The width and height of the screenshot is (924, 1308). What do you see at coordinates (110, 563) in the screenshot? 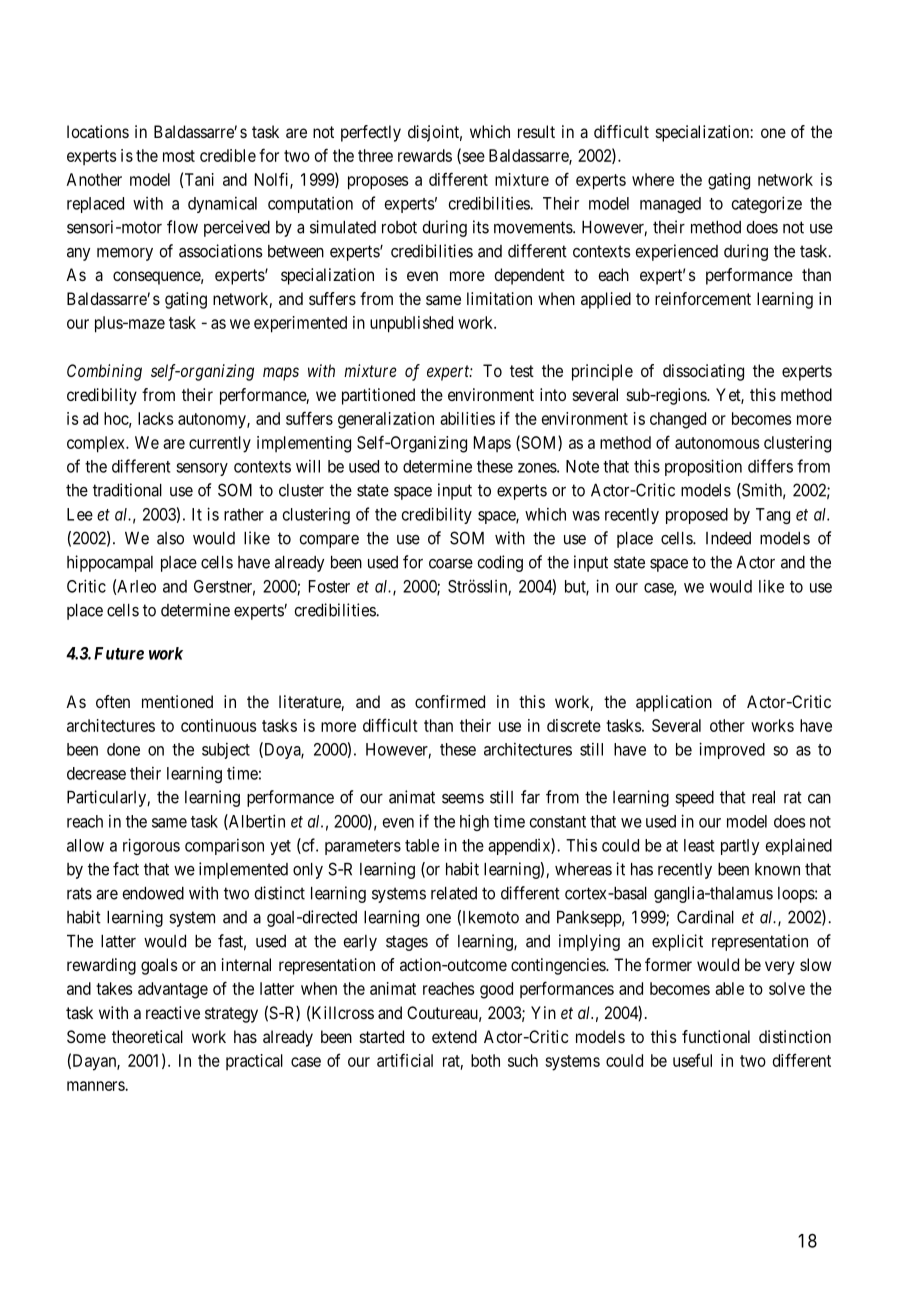
I see `hippocampal` at bounding box center [110, 563].
